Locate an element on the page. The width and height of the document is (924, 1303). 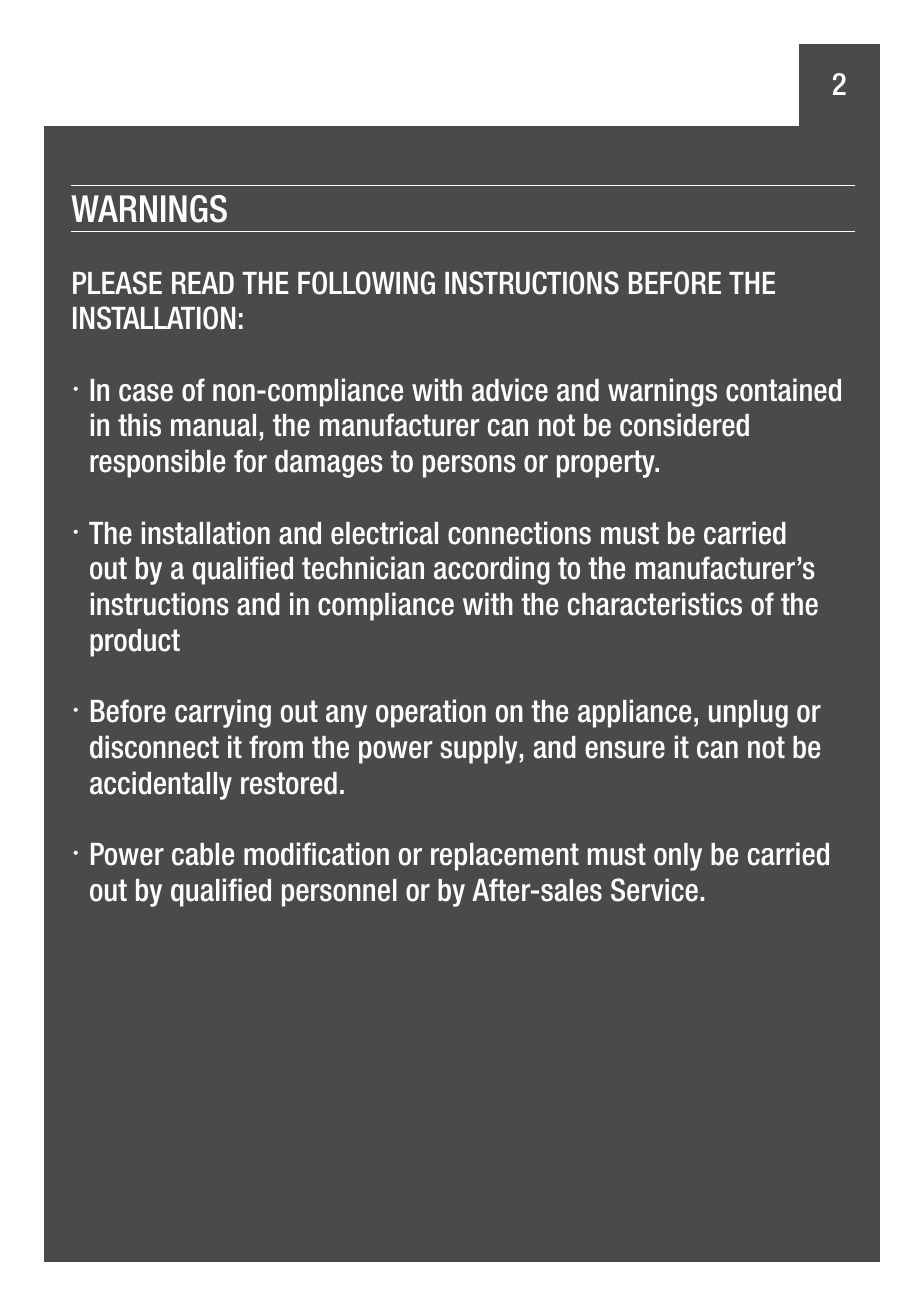
electrical is located at coordinates (384, 533).
